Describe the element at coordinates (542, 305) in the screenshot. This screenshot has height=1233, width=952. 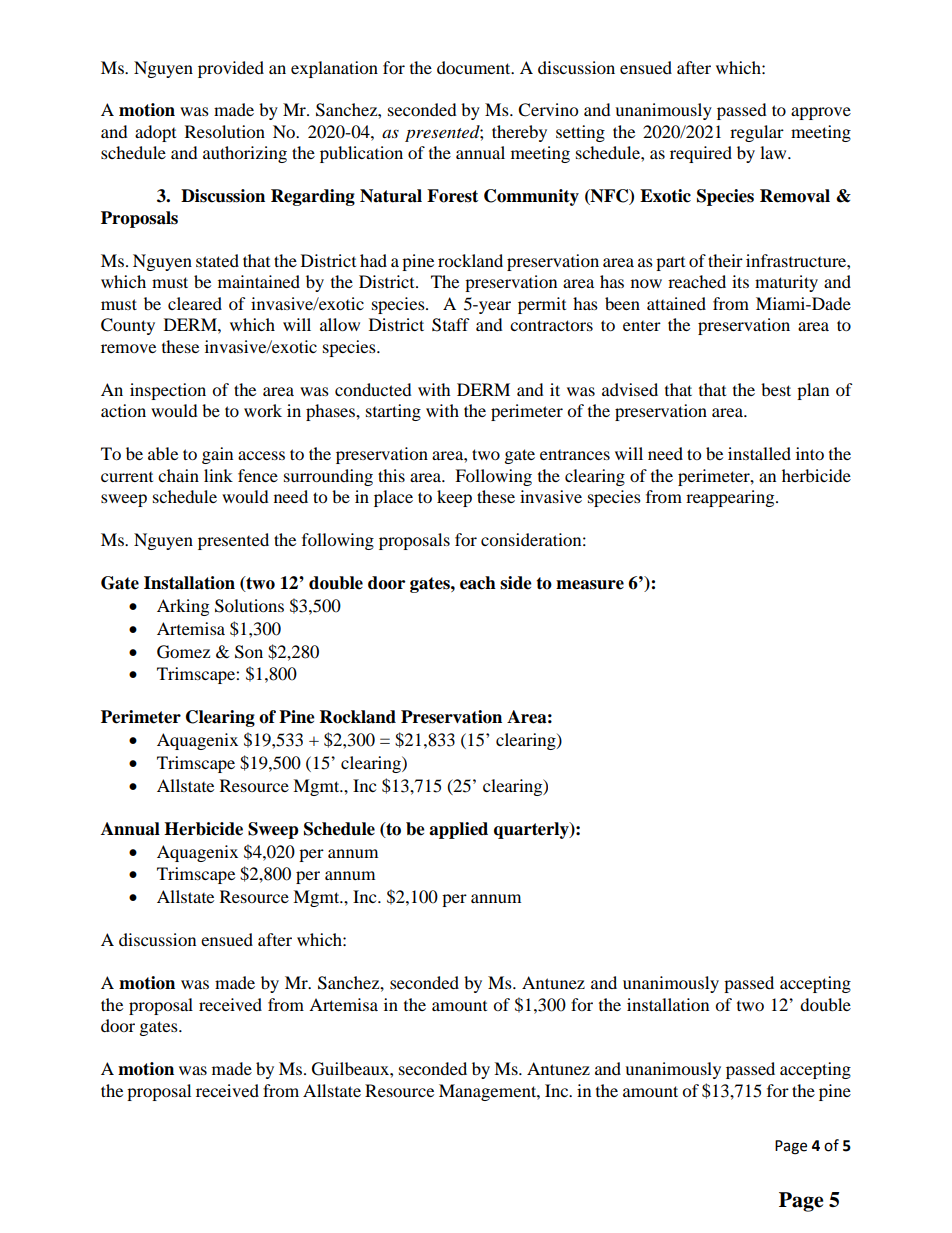
I see `permit` at that location.
